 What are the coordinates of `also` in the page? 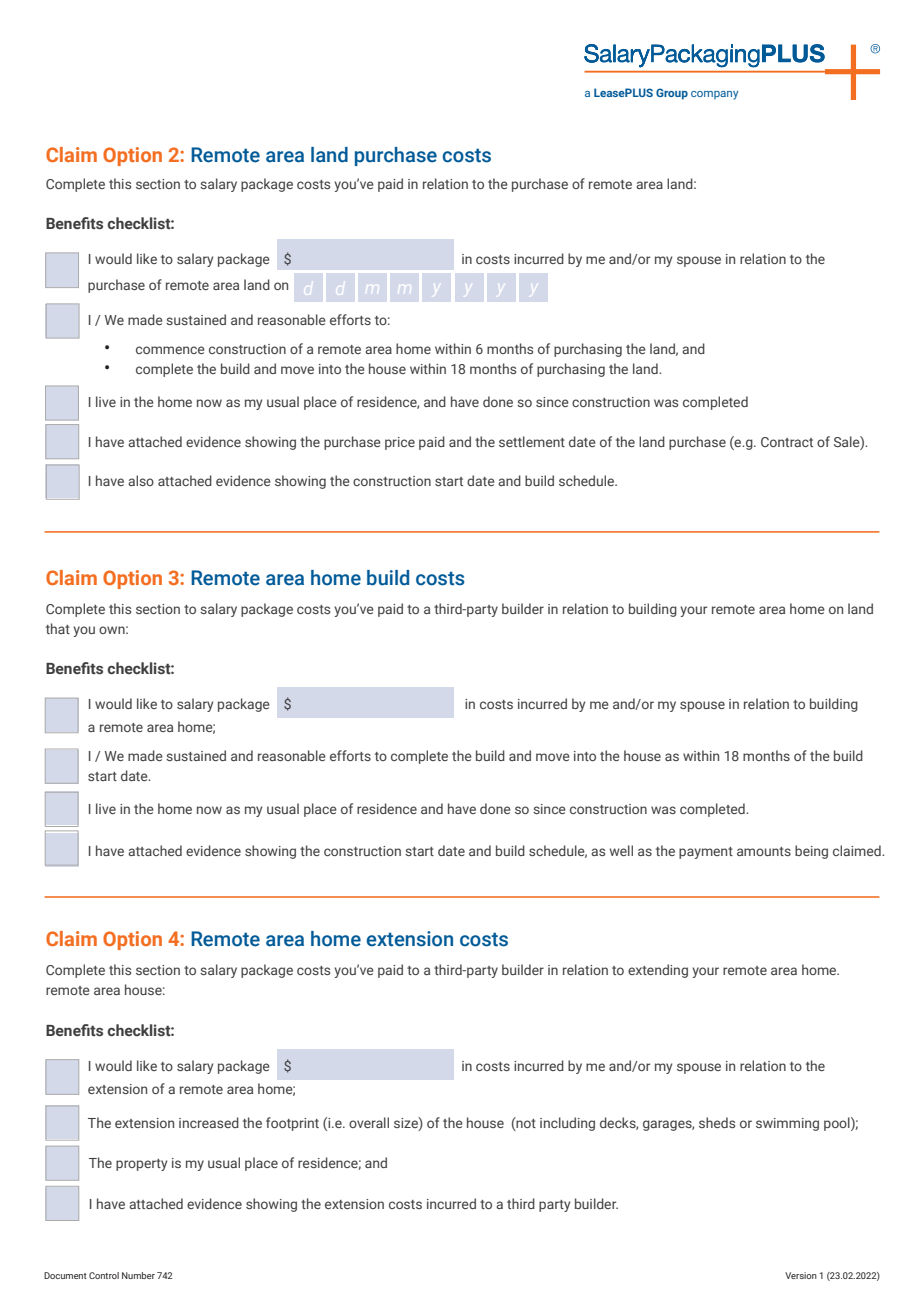 It's located at (141, 480).
